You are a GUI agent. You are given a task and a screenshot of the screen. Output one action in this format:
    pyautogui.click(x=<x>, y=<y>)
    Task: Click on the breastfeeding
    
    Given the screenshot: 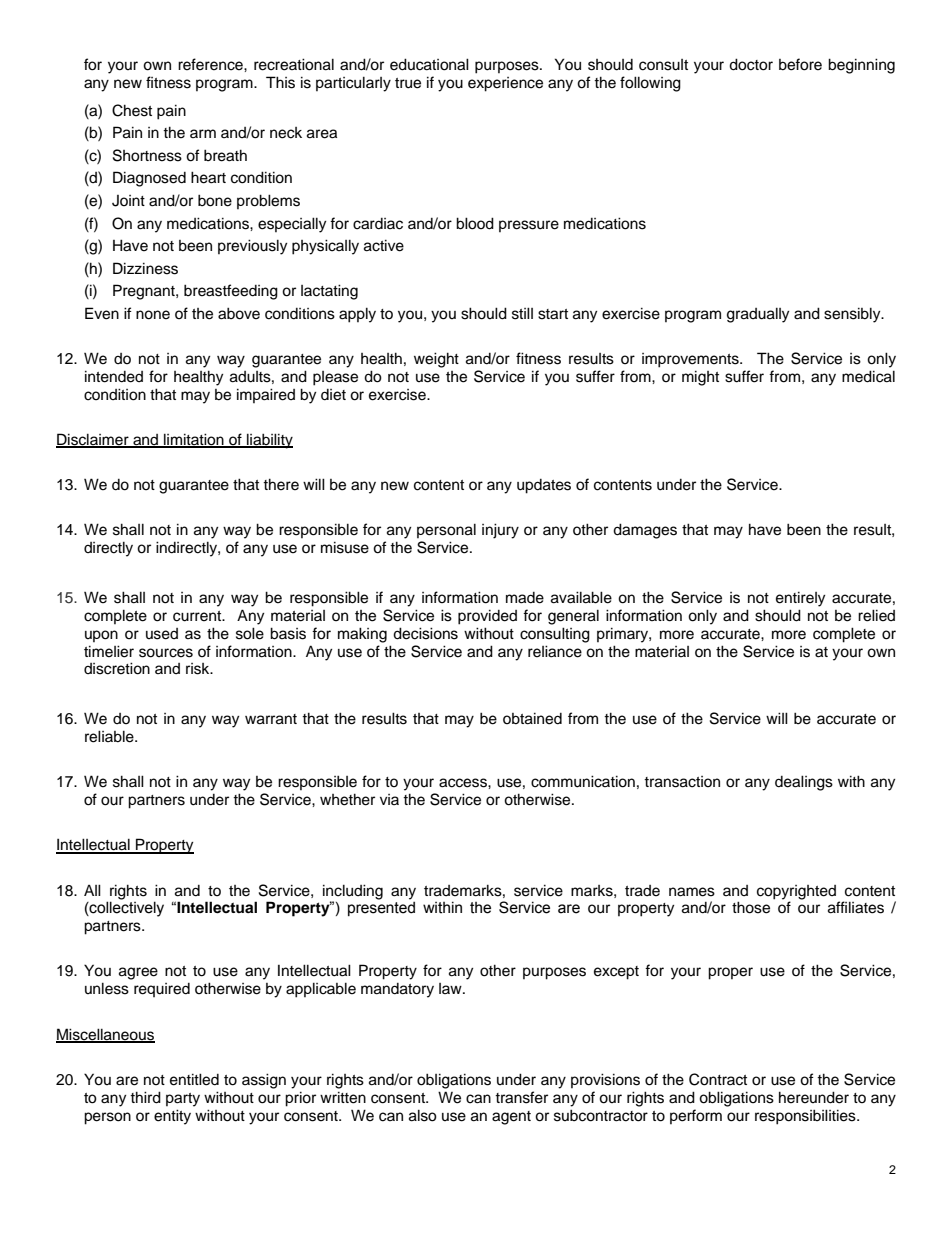 What is the action you would take?
    pyautogui.click(x=231, y=292)
